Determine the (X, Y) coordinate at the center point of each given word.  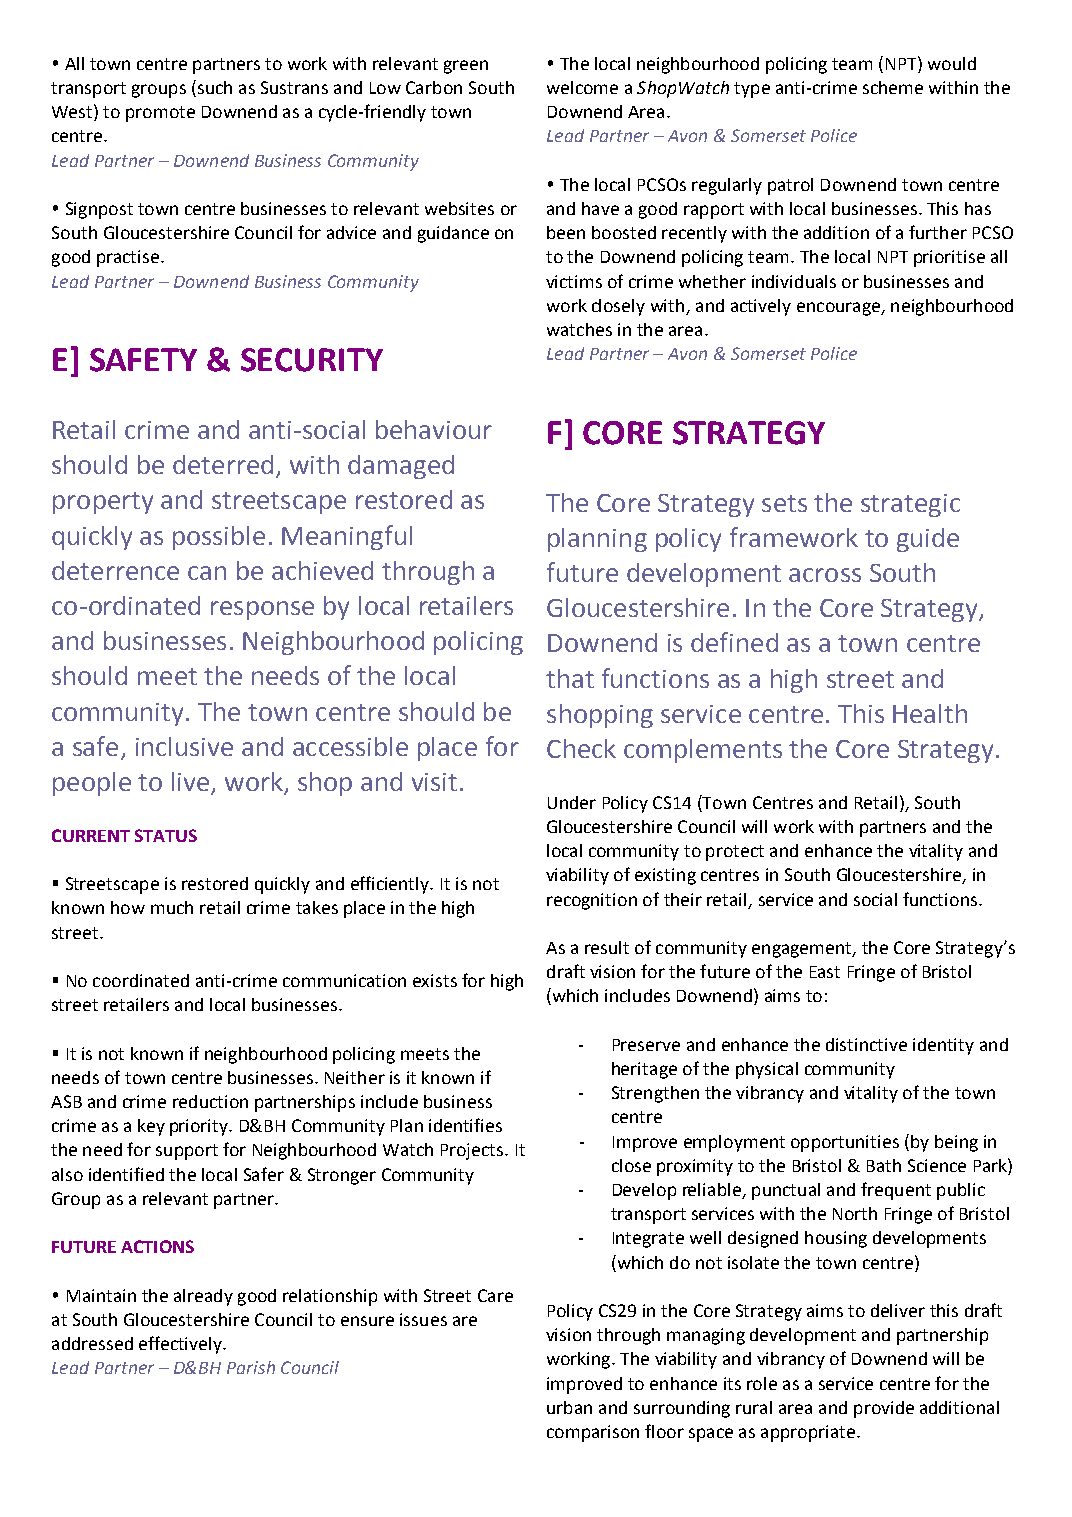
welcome (582, 87)
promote (160, 114)
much (172, 907)
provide (884, 1409)
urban (569, 1407)
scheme (893, 87)
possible (219, 538)
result (607, 947)
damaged (401, 467)
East (825, 972)
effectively (181, 1345)
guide (928, 540)
